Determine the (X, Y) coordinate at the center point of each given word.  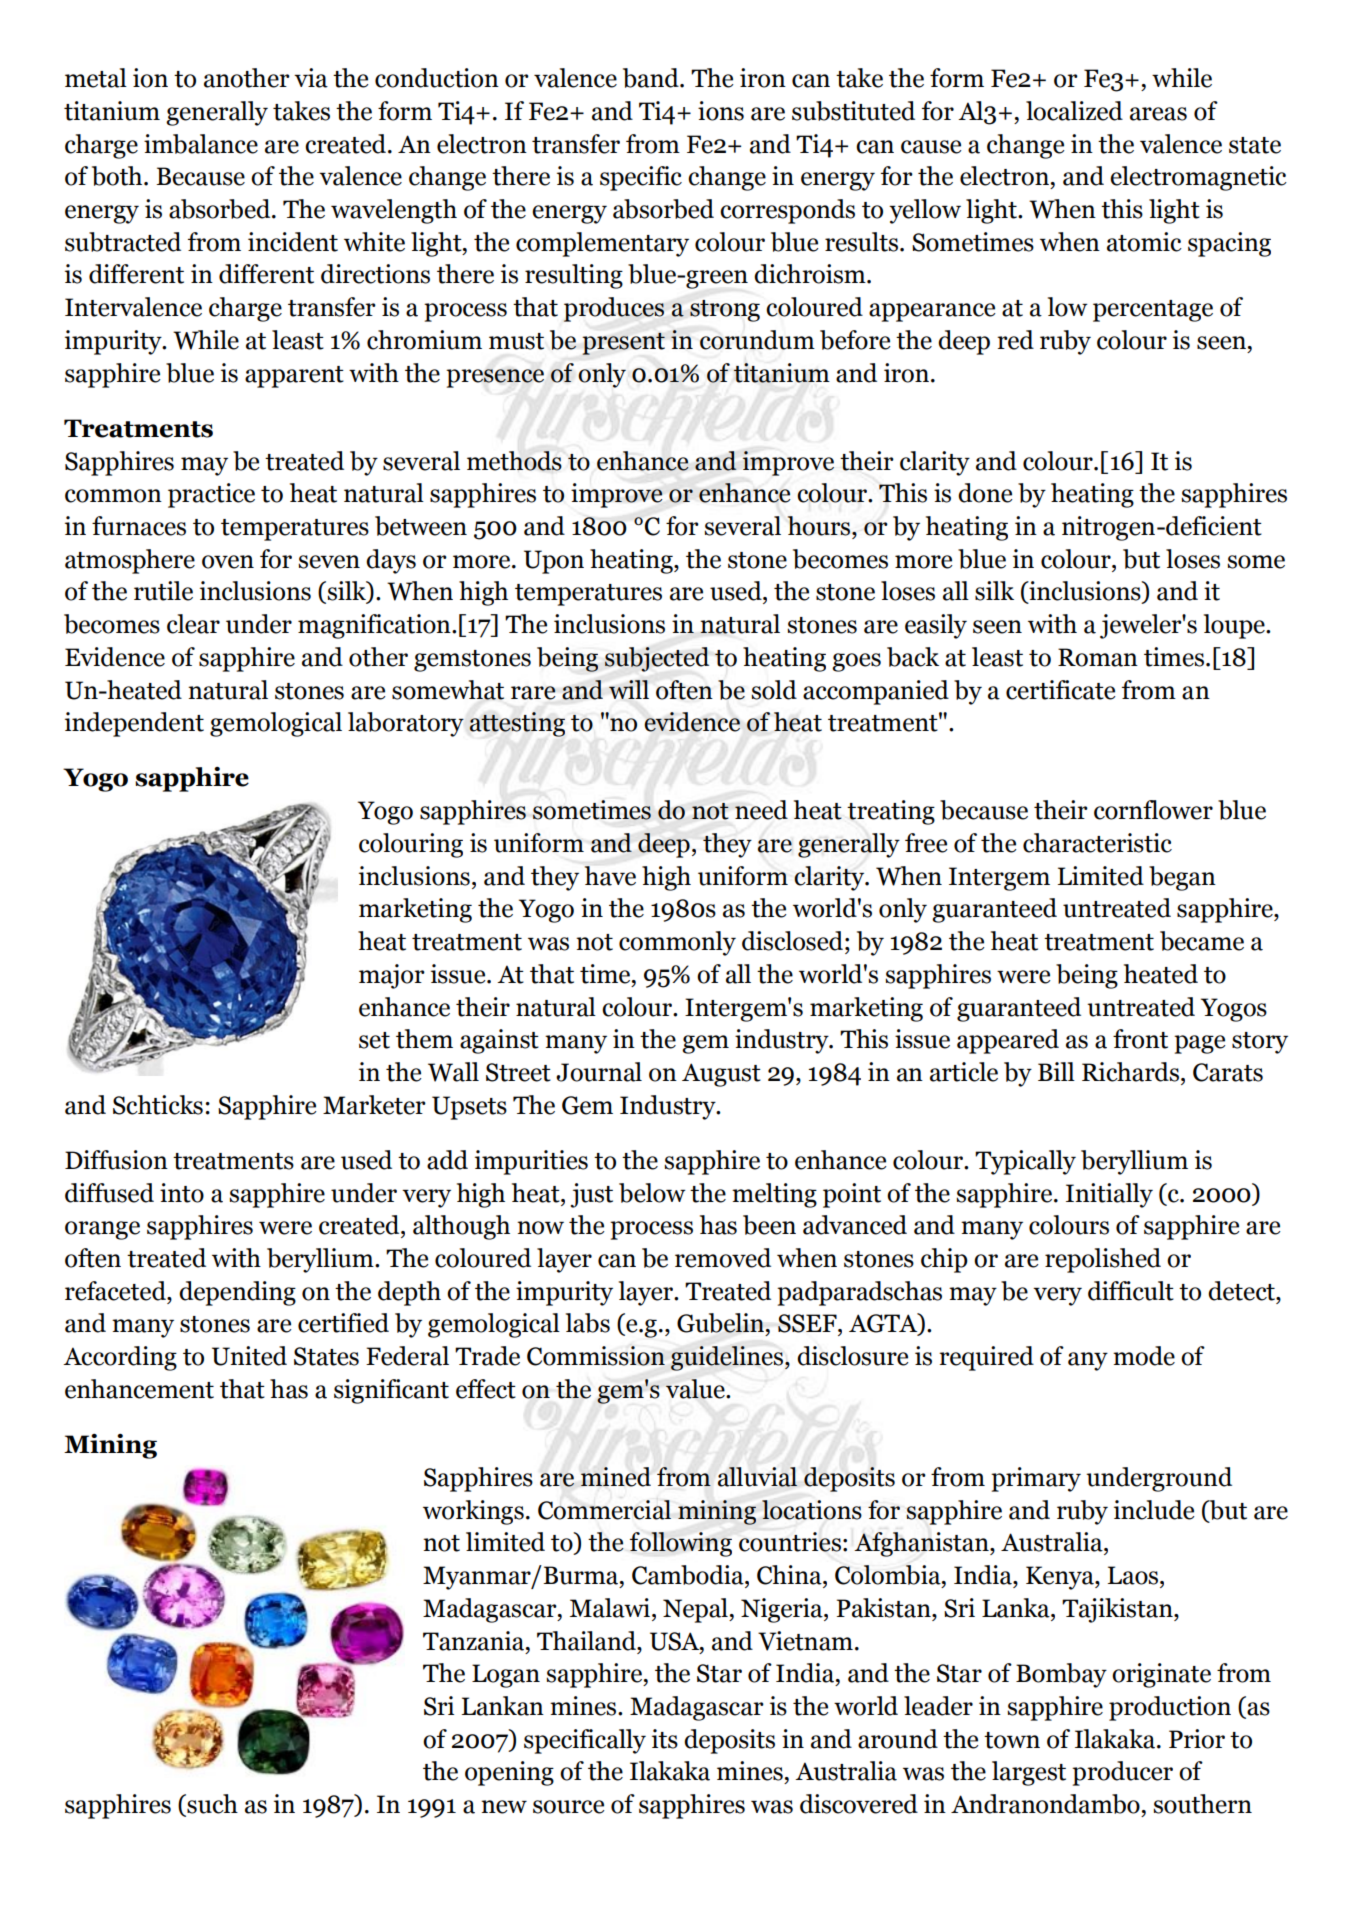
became (1202, 941)
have (610, 876)
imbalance (201, 144)
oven (228, 562)
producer (1122, 1773)
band (652, 78)
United (249, 1356)
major (392, 976)
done (985, 493)
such (211, 1805)
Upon (554, 562)
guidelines (728, 1358)
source (568, 1807)
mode (1144, 1356)
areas (1158, 114)
